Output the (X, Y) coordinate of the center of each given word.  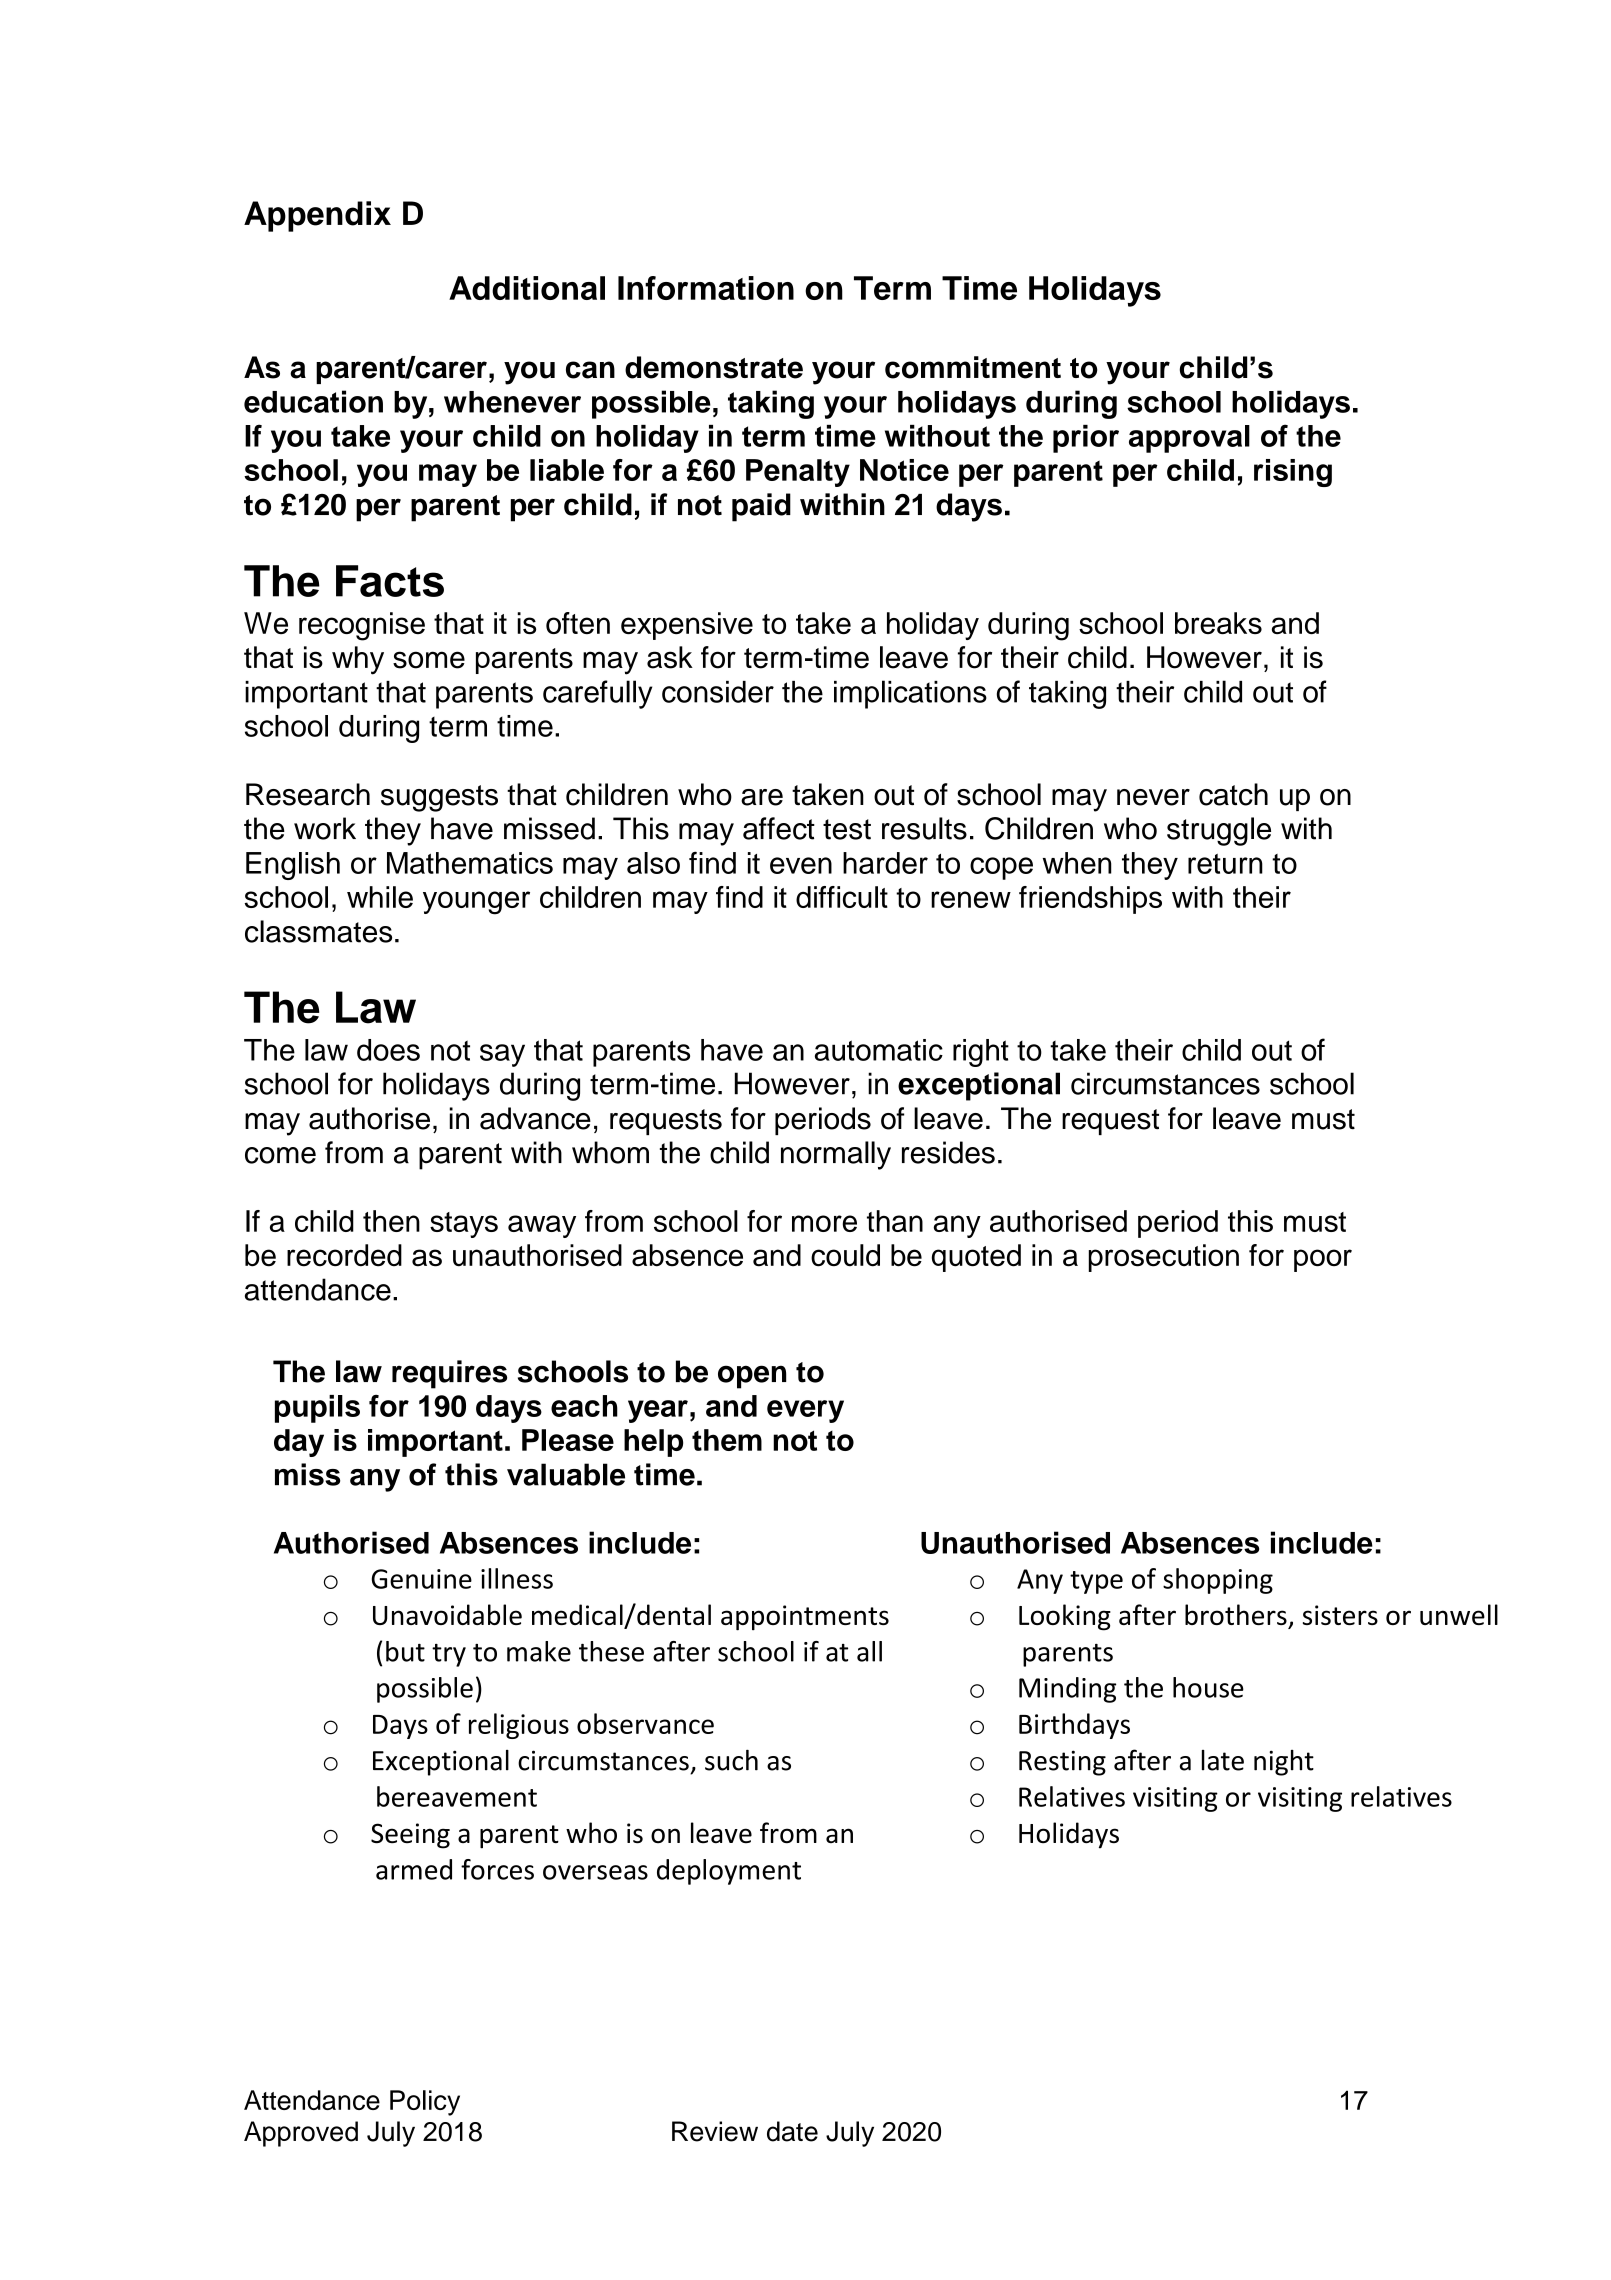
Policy (425, 2103)
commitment (973, 367)
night (1284, 1763)
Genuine (421, 1579)
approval (1189, 439)
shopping (1218, 1581)
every (805, 1411)
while (380, 897)
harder (885, 863)
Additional (527, 288)
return (1225, 864)
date (792, 2131)
